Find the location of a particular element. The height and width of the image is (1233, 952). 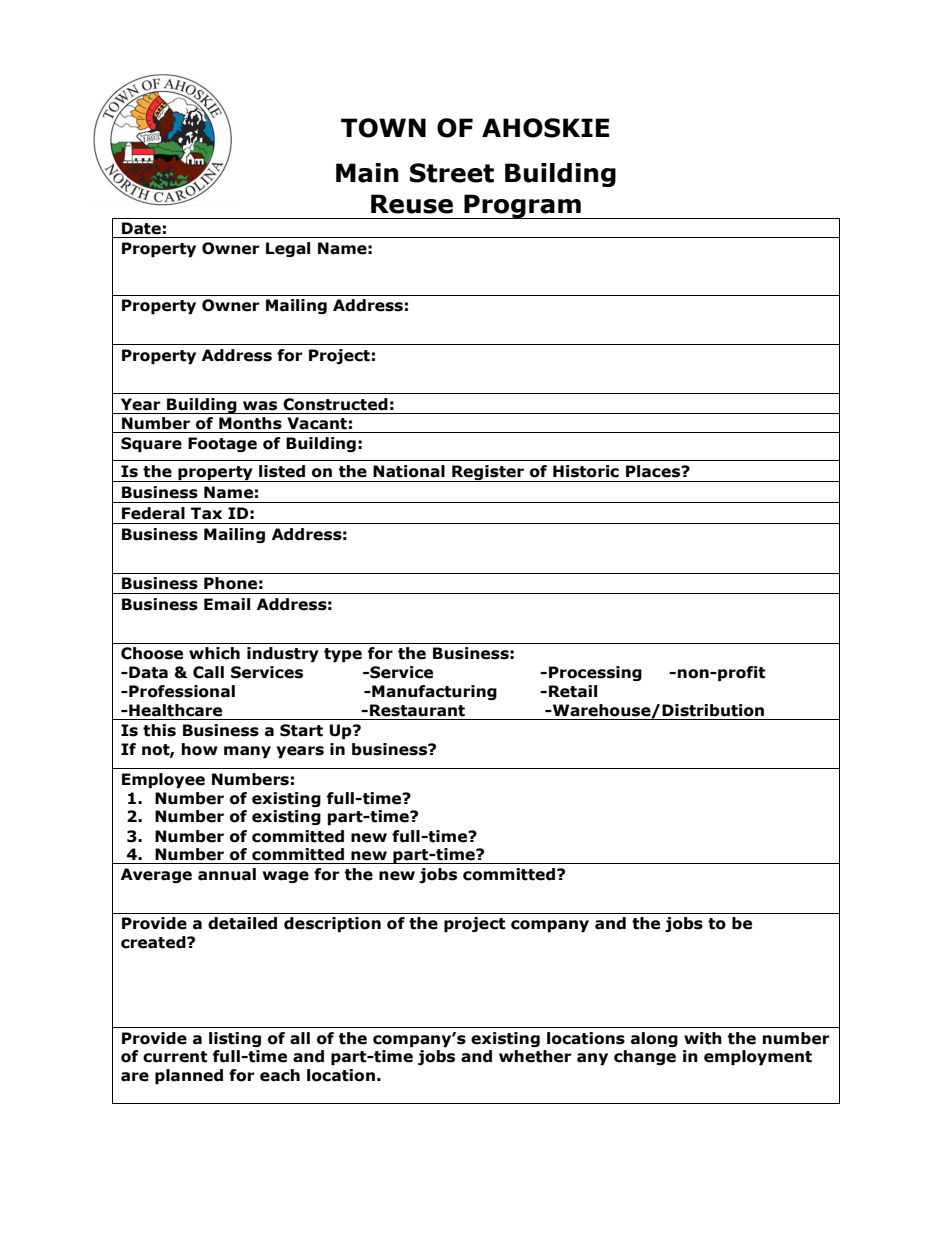

current is located at coordinates (175, 1057).
